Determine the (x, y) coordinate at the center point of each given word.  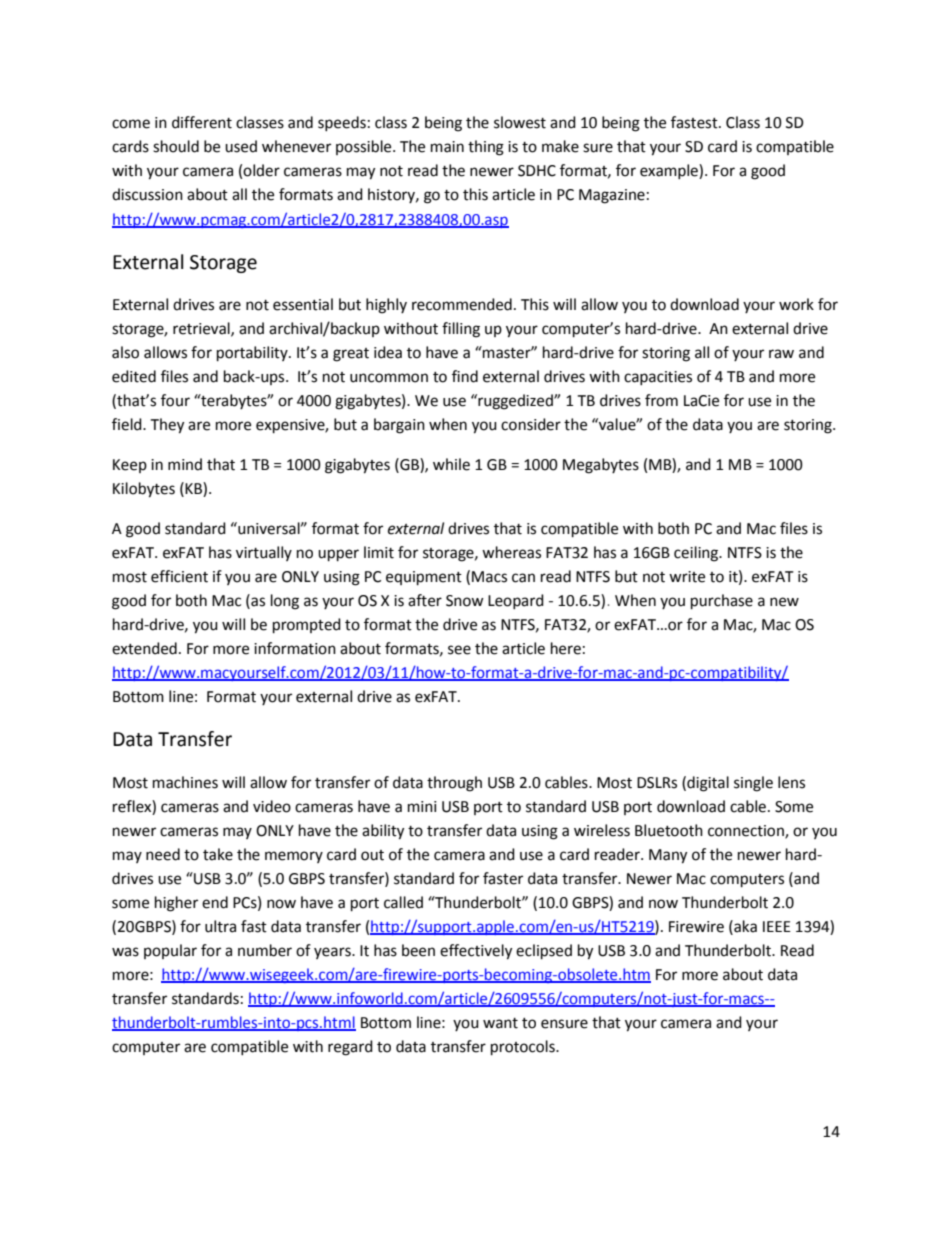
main (447, 147)
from (661, 400)
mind (185, 464)
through (454, 784)
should (176, 146)
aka (744, 926)
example (670, 171)
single (753, 784)
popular (170, 951)
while (451, 464)
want (500, 1023)
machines (185, 782)
